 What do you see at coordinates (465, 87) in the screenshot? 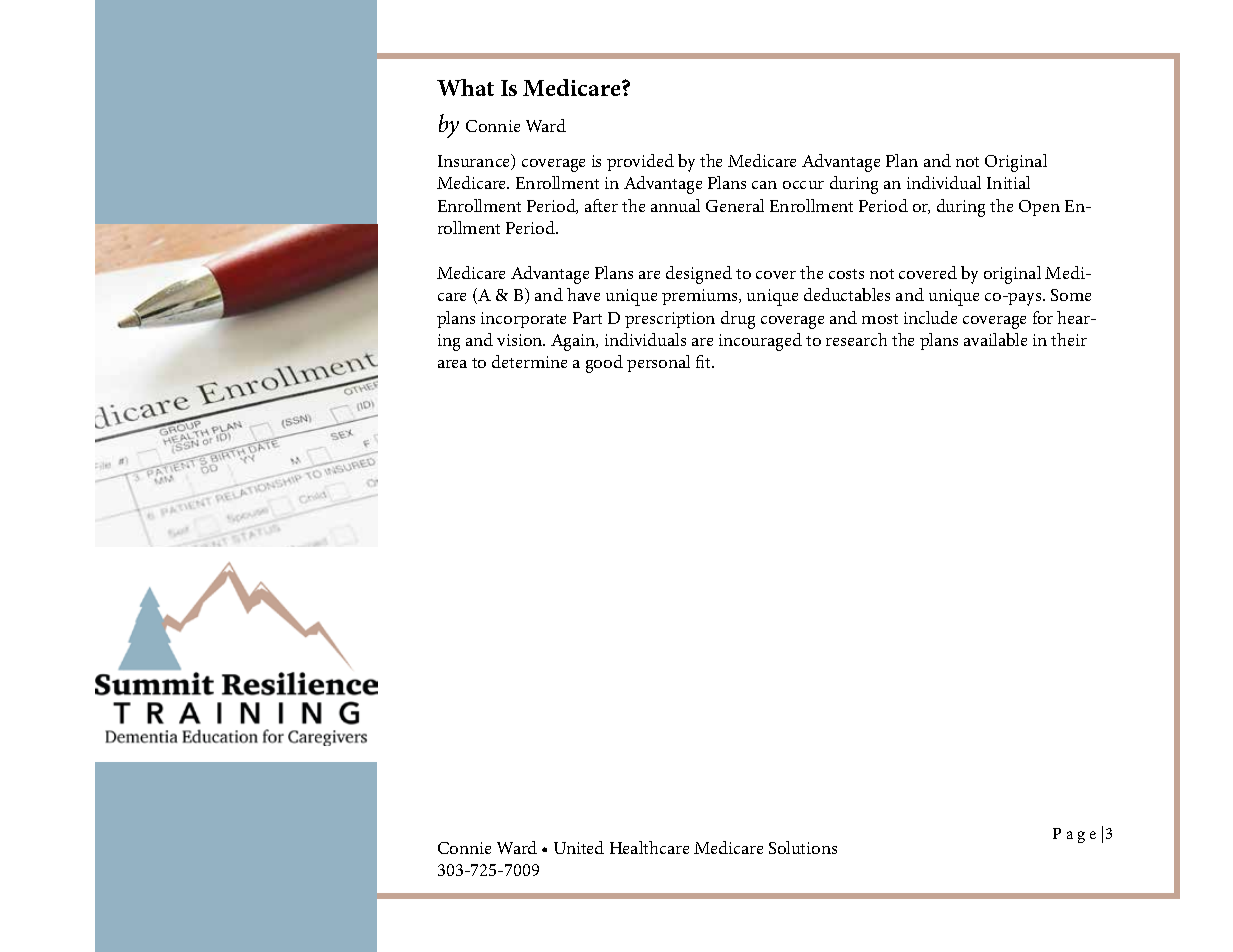
I see `What` at bounding box center [465, 87].
